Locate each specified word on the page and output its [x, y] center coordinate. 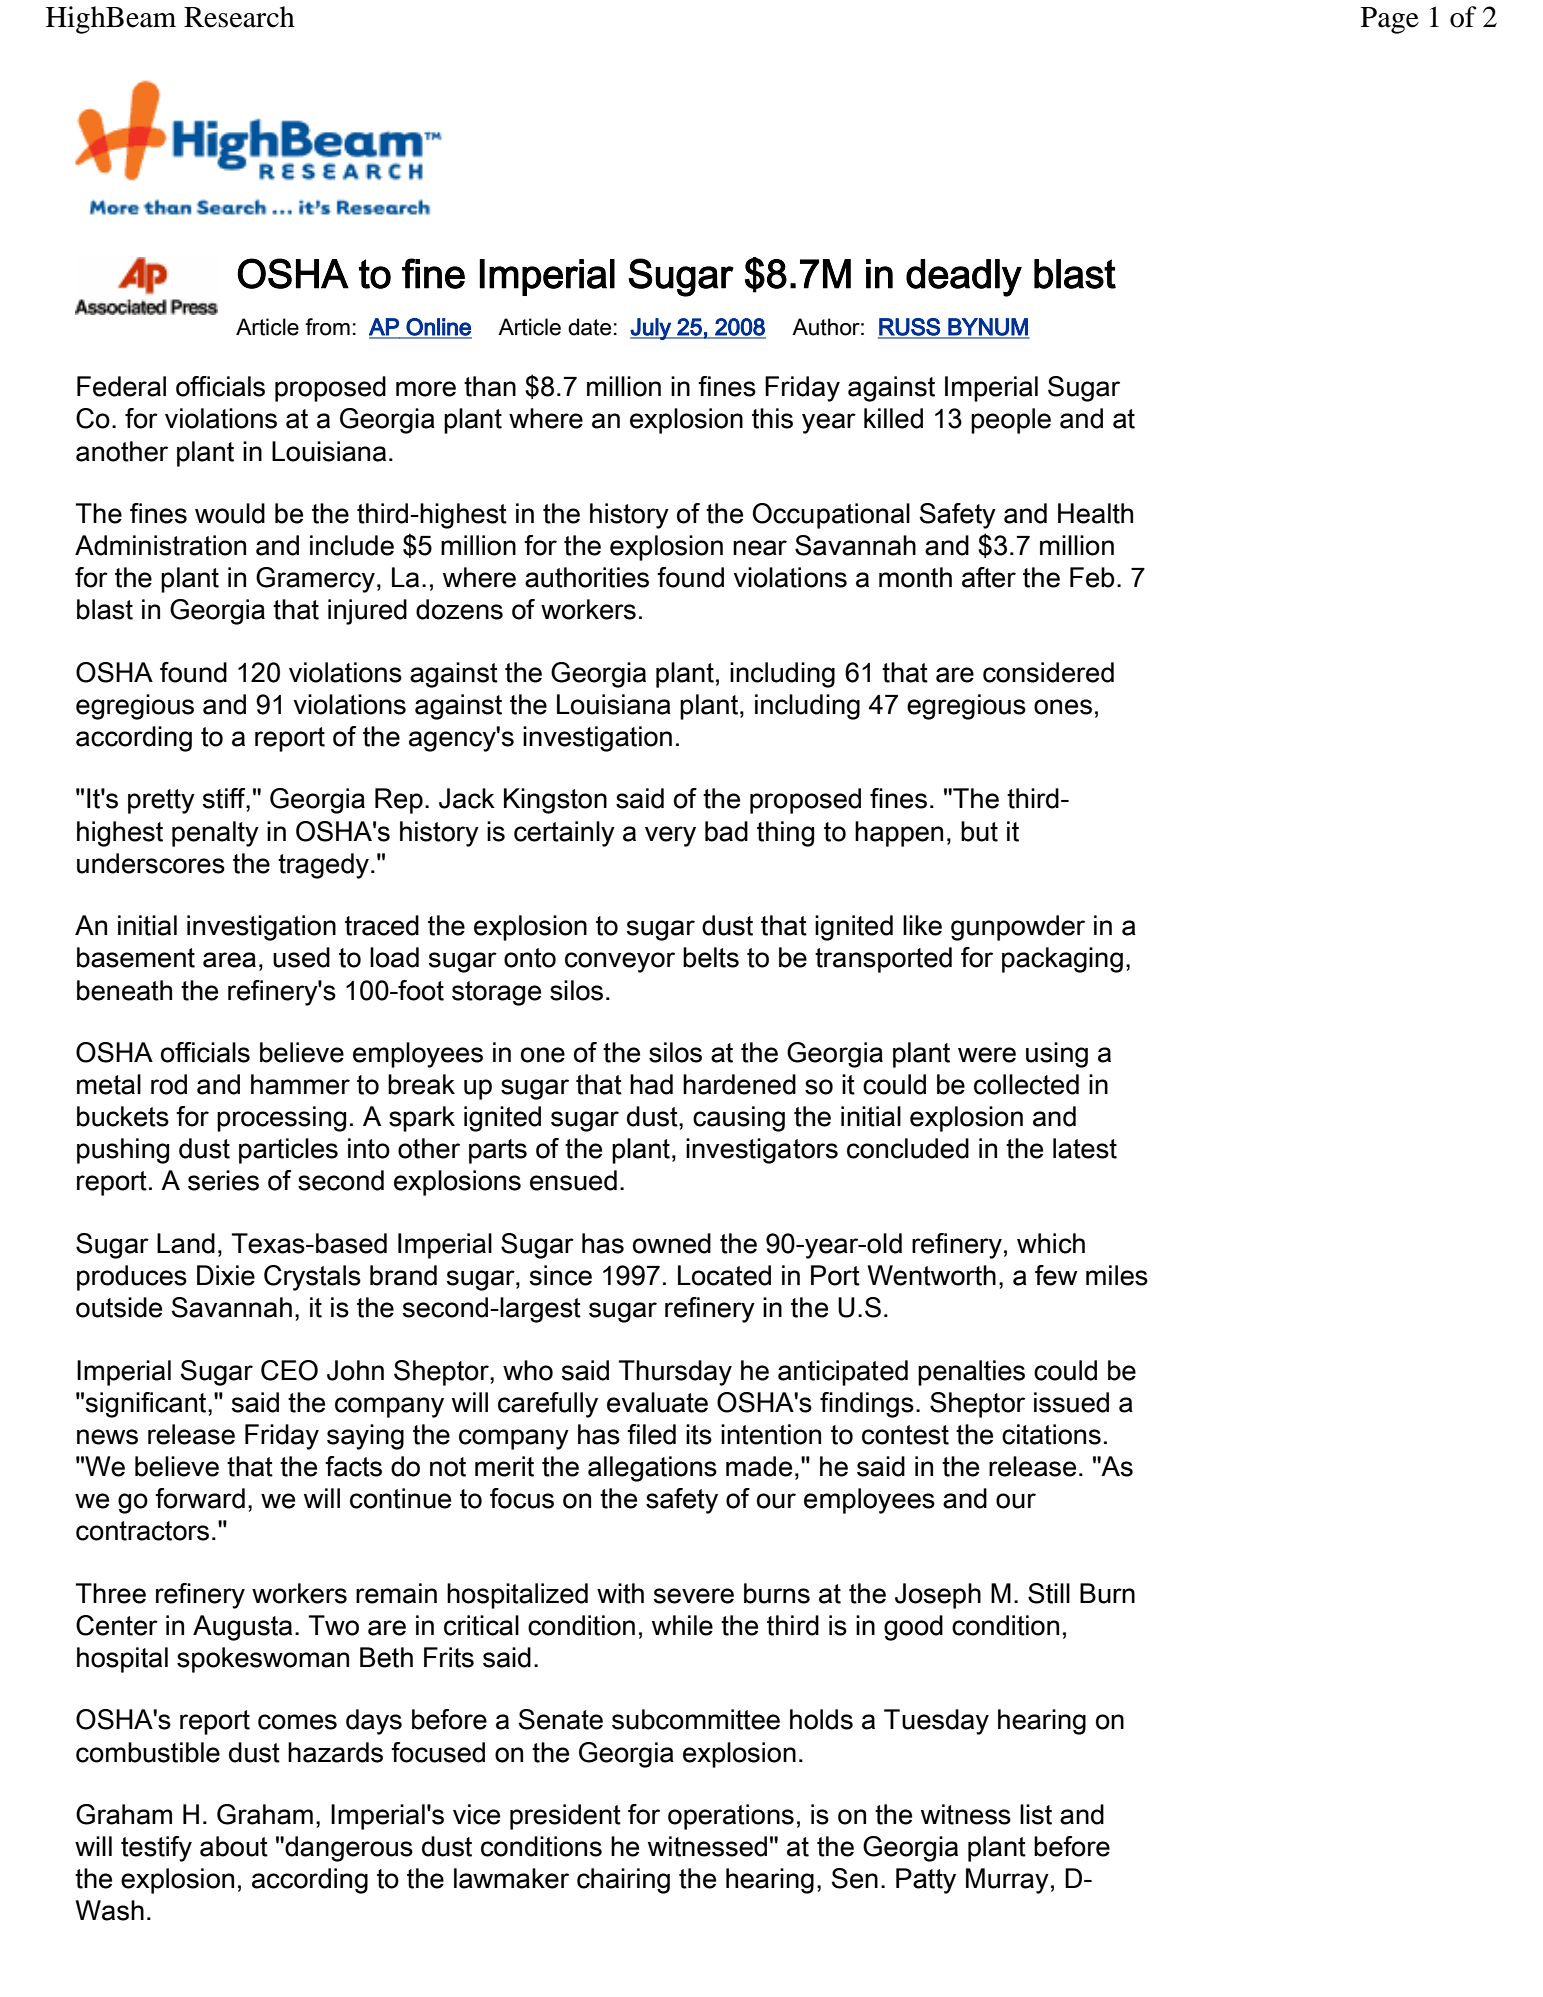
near [760, 548]
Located [724, 1275]
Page [1390, 20]
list [1036, 1814]
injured [367, 612]
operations [731, 1817]
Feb [1092, 577]
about [234, 1846]
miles [1117, 1275]
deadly [964, 278]
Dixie [226, 1275]
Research [239, 17]
